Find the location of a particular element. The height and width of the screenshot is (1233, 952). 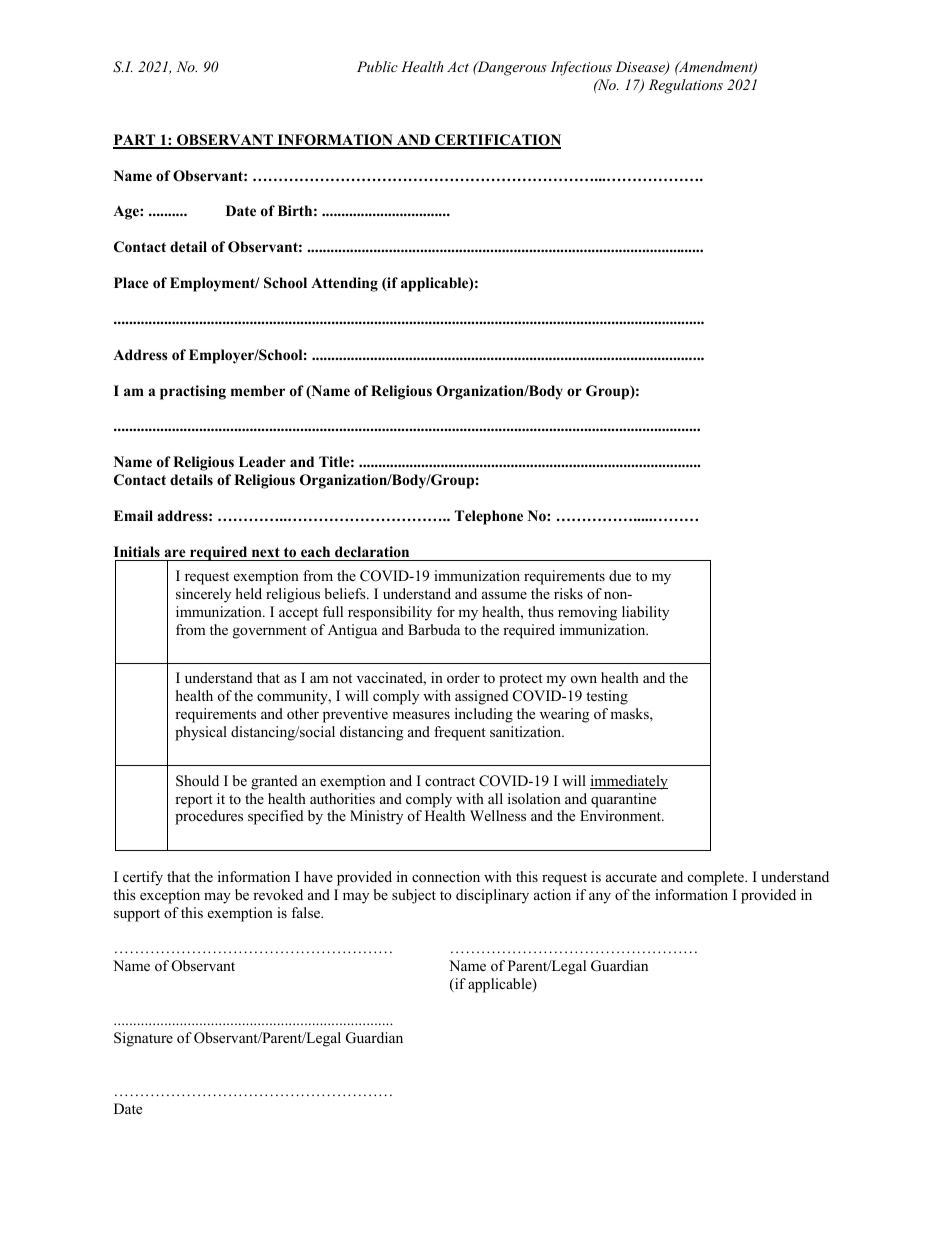

any is located at coordinates (600, 898).
